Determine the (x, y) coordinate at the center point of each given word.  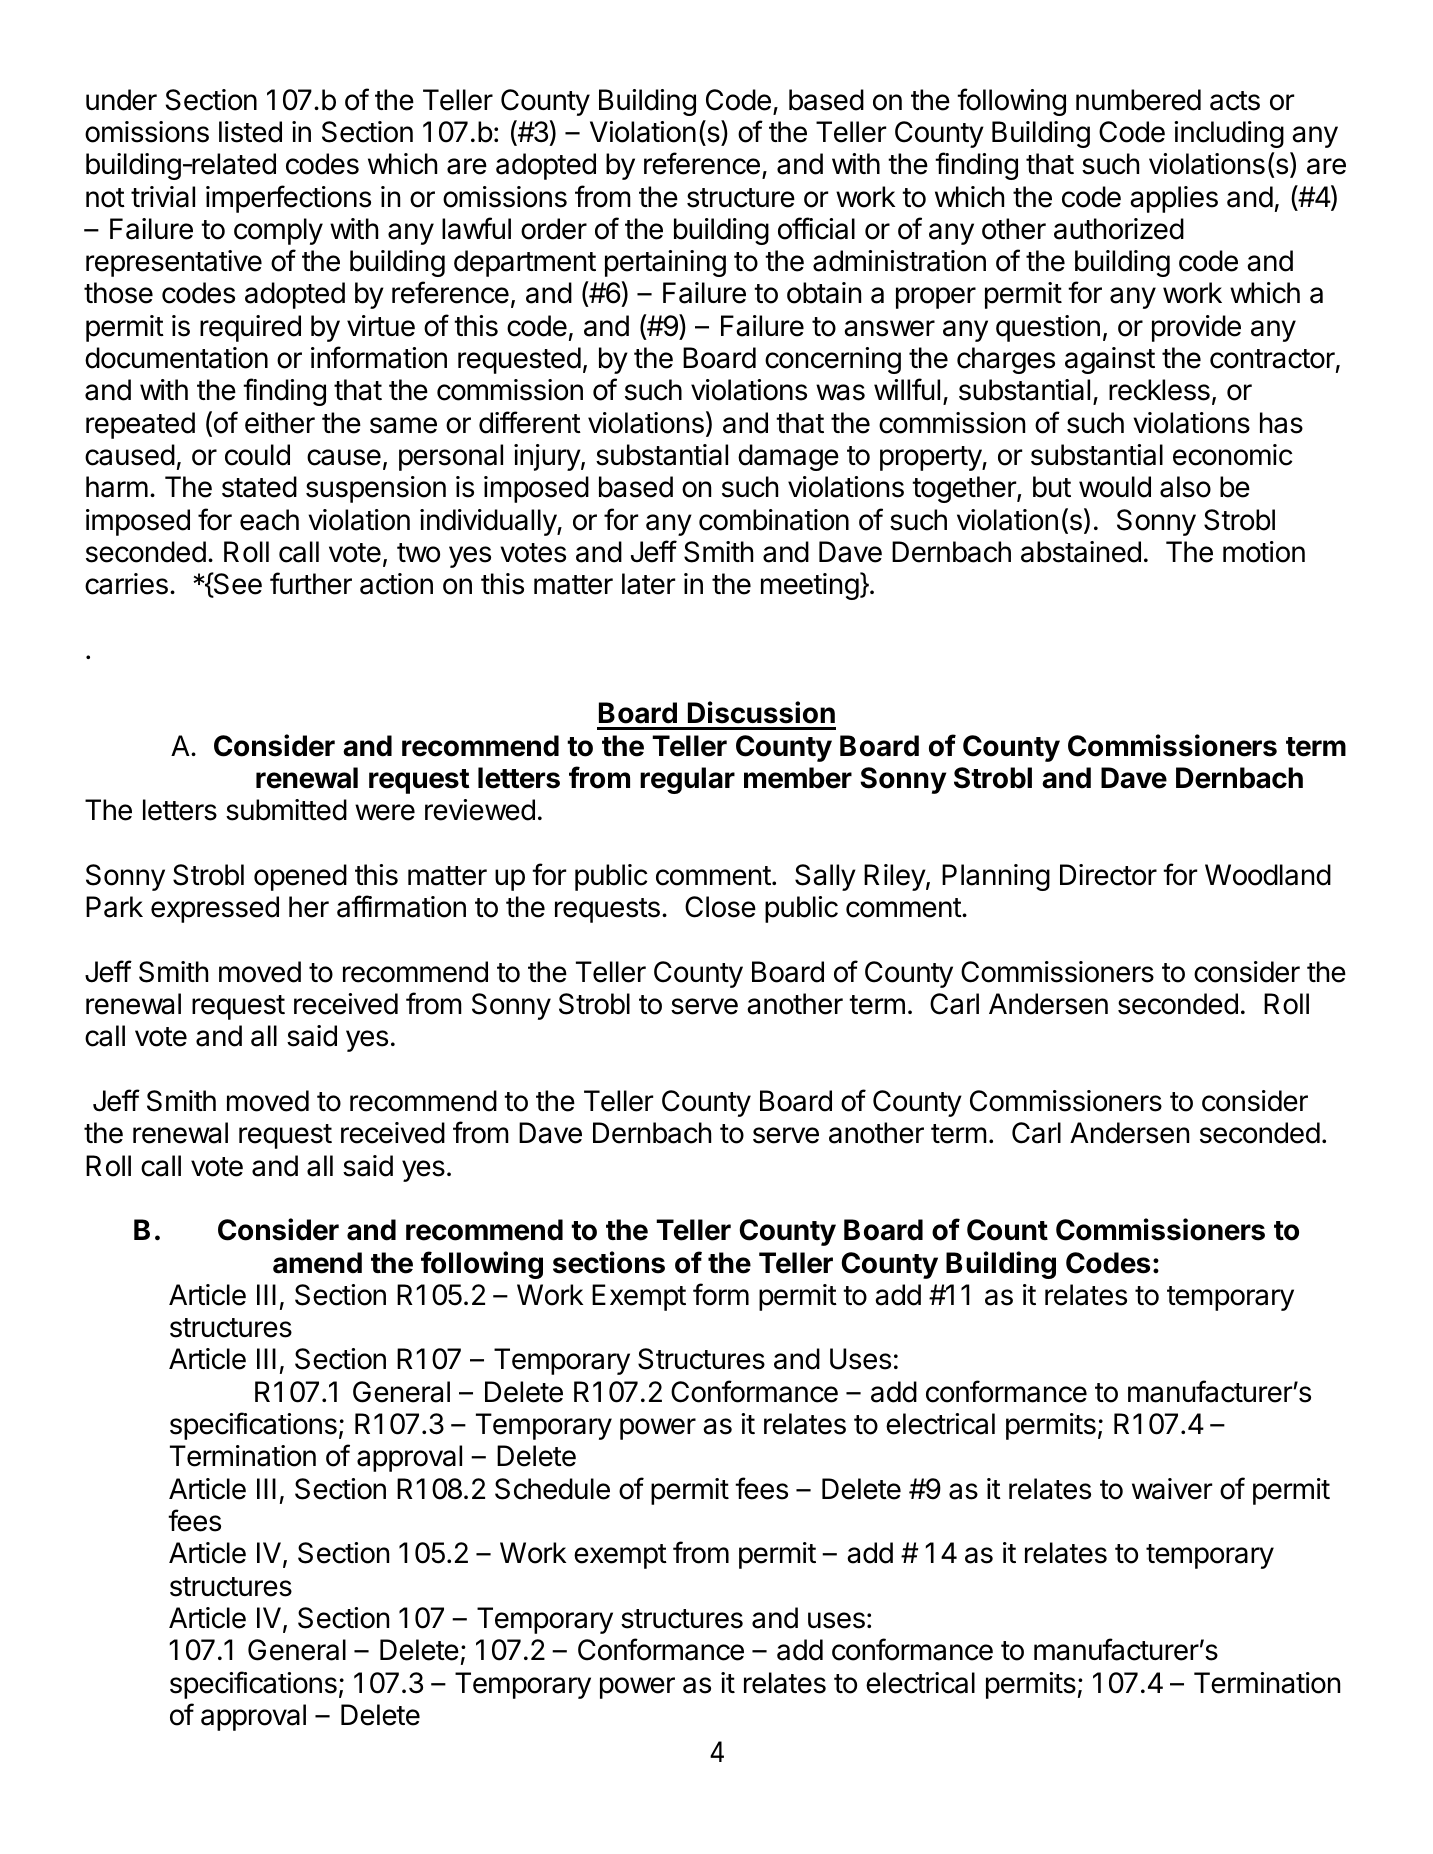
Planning (996, 877)
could (257, 455)
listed (250, 132)
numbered (1138, 100)
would (1115, 487)
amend (317, 1263)
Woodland (1268, 875)
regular (687, 780)
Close (720, 907)
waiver (1172, 1489)
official (816, 228)
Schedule (552, 1489)
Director (1108, 875)
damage (788, 457)
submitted (286, 810)
